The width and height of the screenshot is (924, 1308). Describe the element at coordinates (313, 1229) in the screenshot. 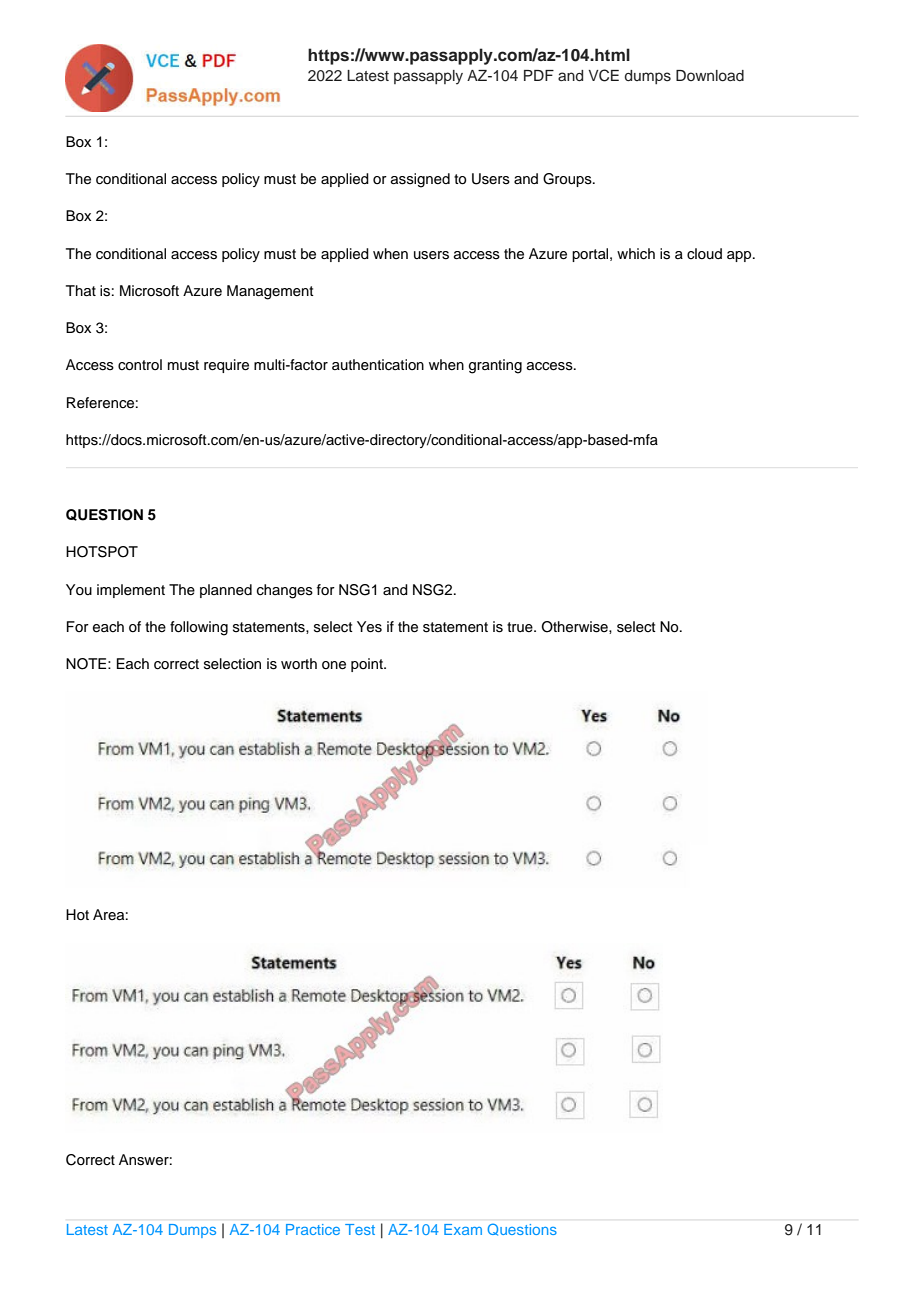

I see `Practice` at that location.
